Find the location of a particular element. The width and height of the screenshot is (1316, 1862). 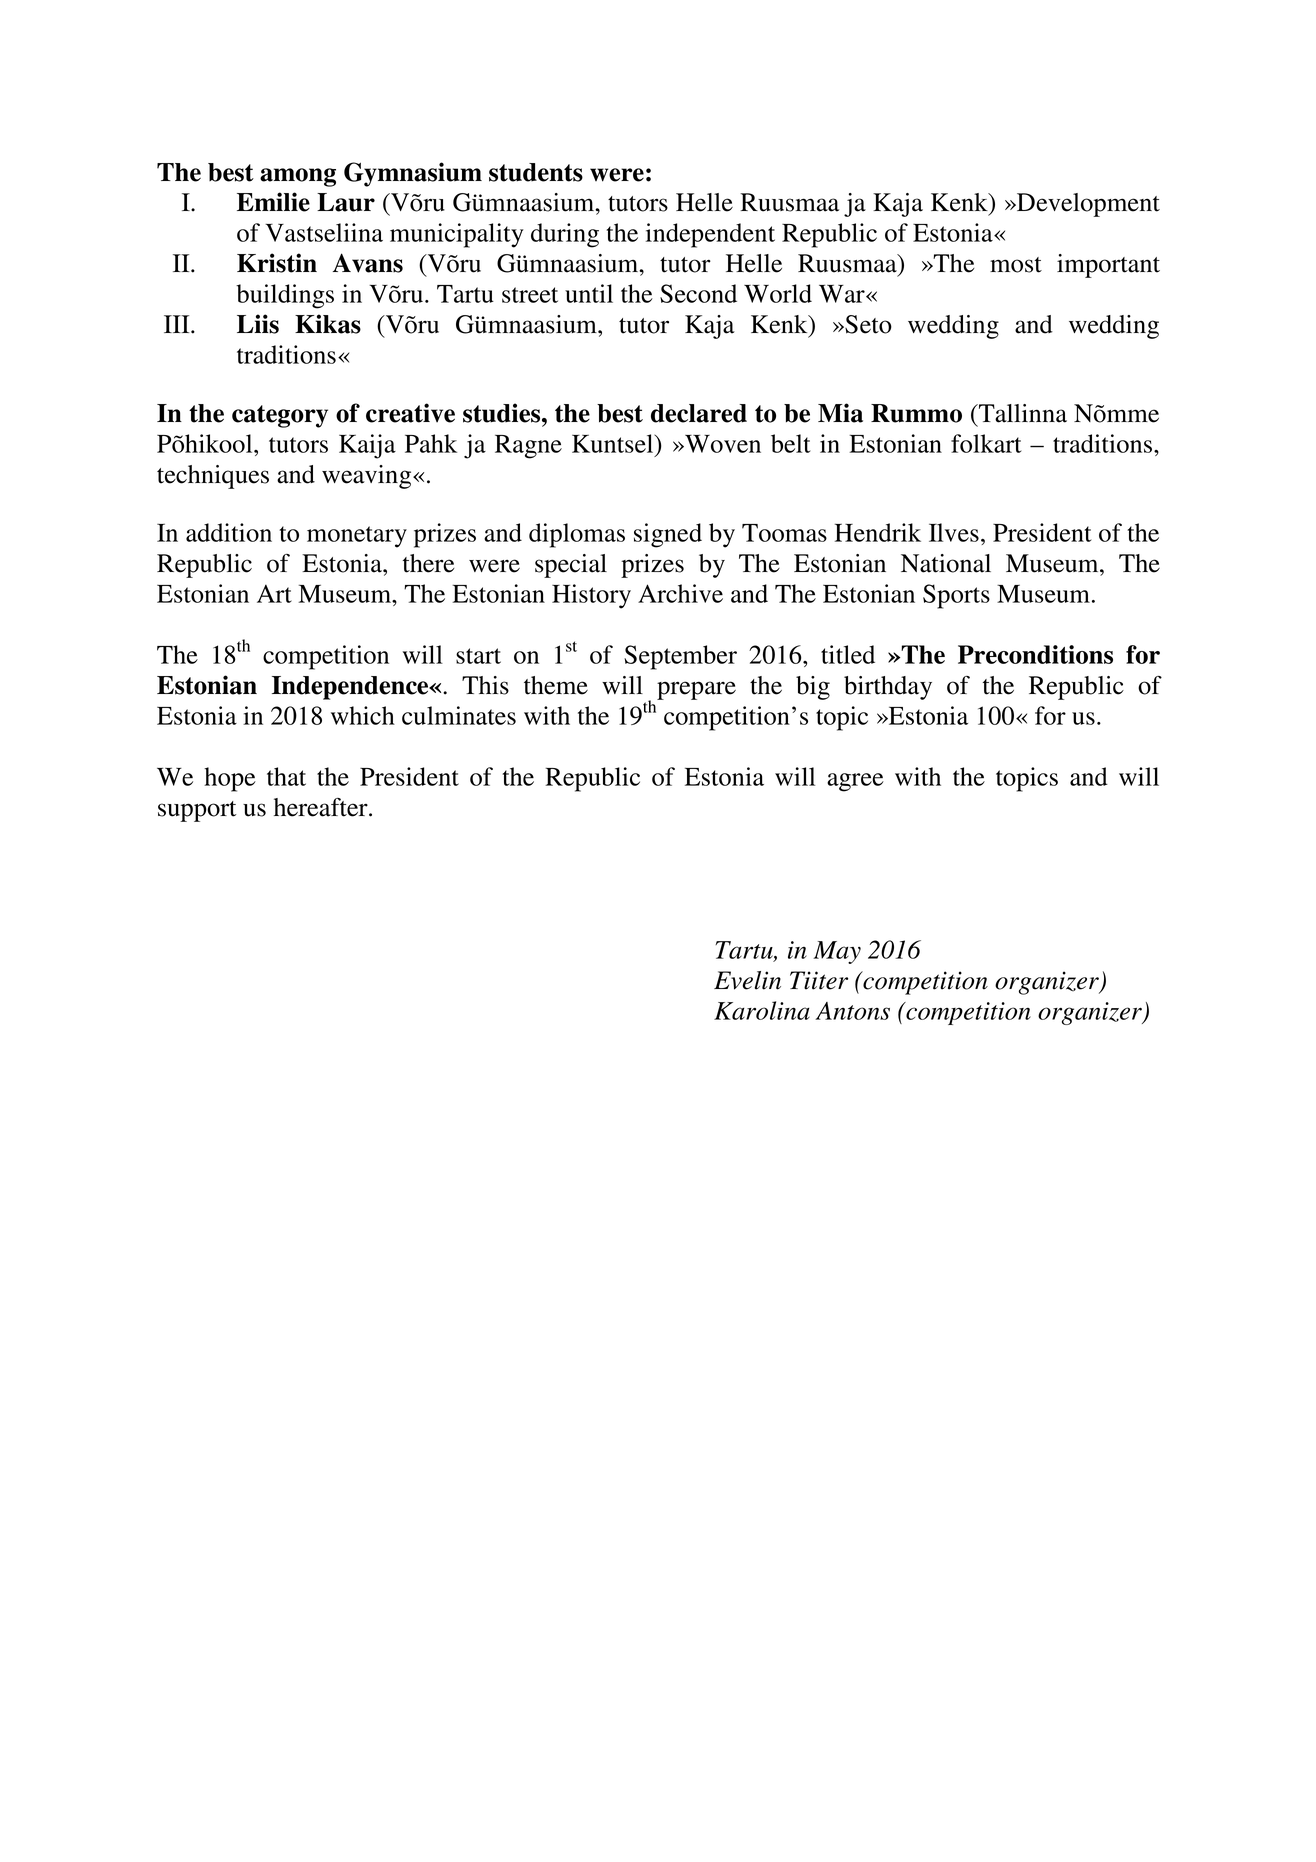

Sports is located at coordinates (956, 596).
